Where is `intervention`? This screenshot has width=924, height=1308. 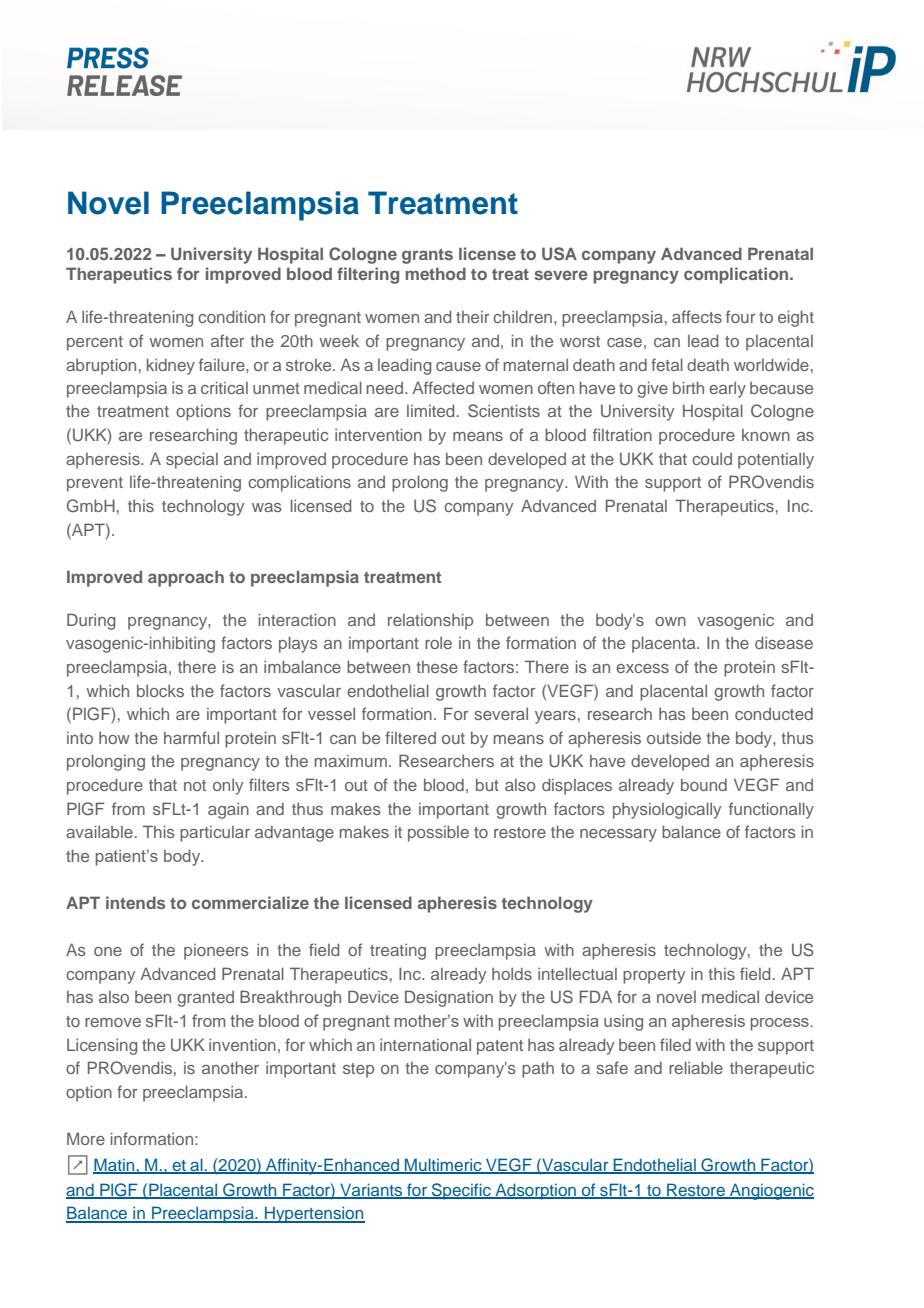
intervention is located at coordinates (378, 434).
